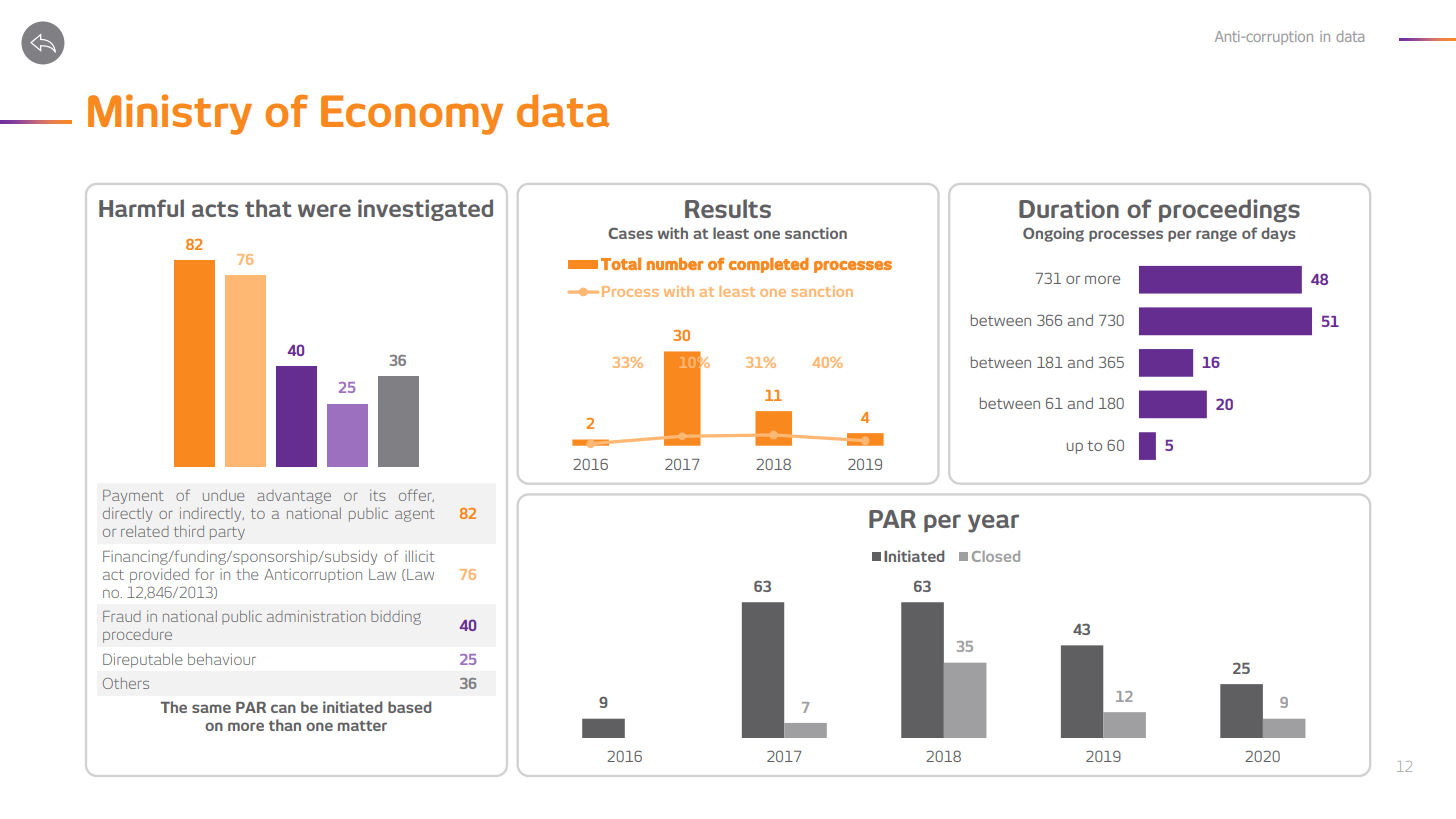 Image resolution: width=1456 pixels, height=819 pixels. What do you see at coordinates (378, 495) in the screenshot?
I see `its` at bounding box center [378, 495].
